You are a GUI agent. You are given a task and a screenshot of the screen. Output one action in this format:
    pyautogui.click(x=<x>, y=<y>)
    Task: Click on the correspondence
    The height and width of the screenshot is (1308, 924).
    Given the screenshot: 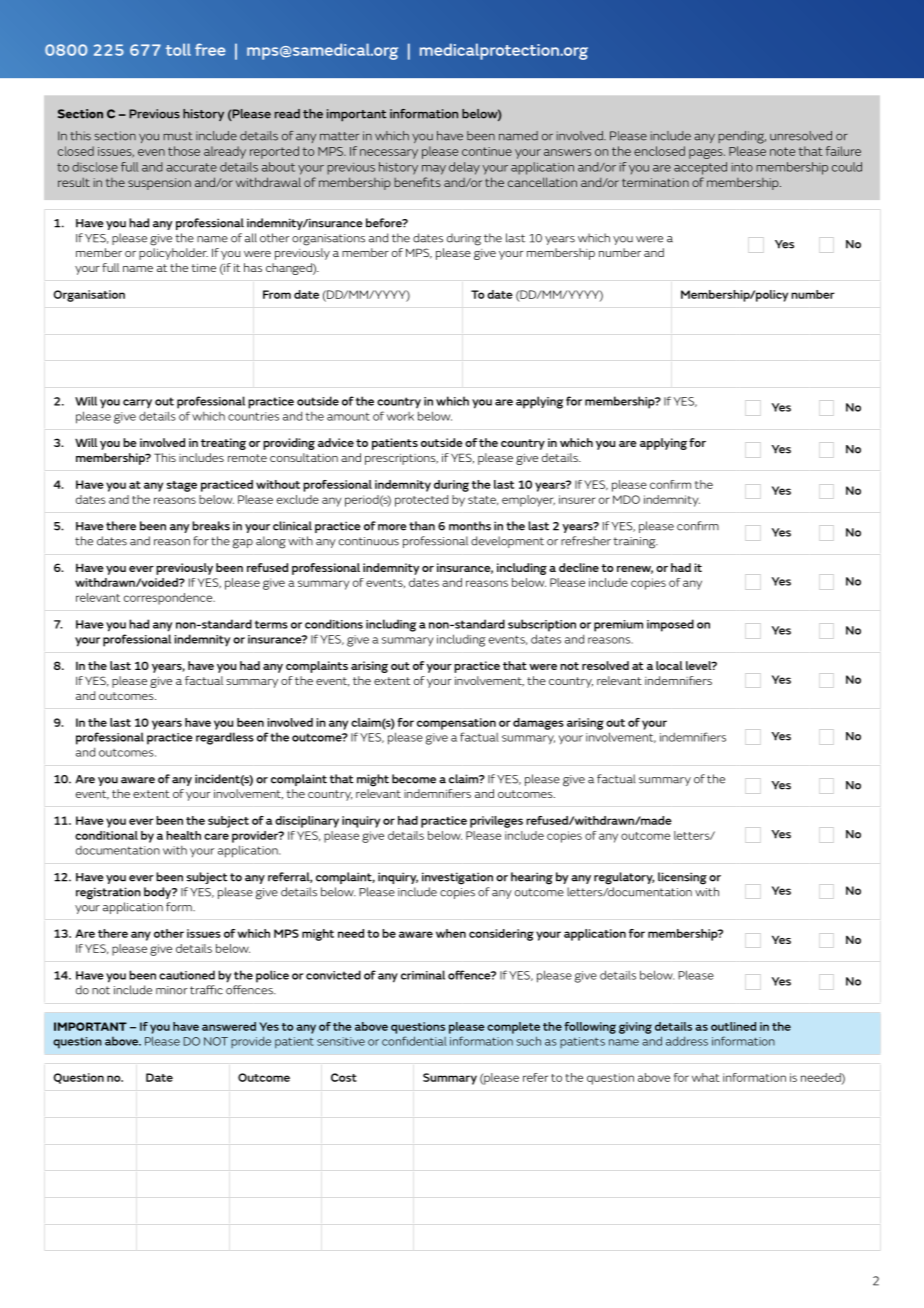 What is the action you would take?
    pyautogui.click(x=169, y=599)
